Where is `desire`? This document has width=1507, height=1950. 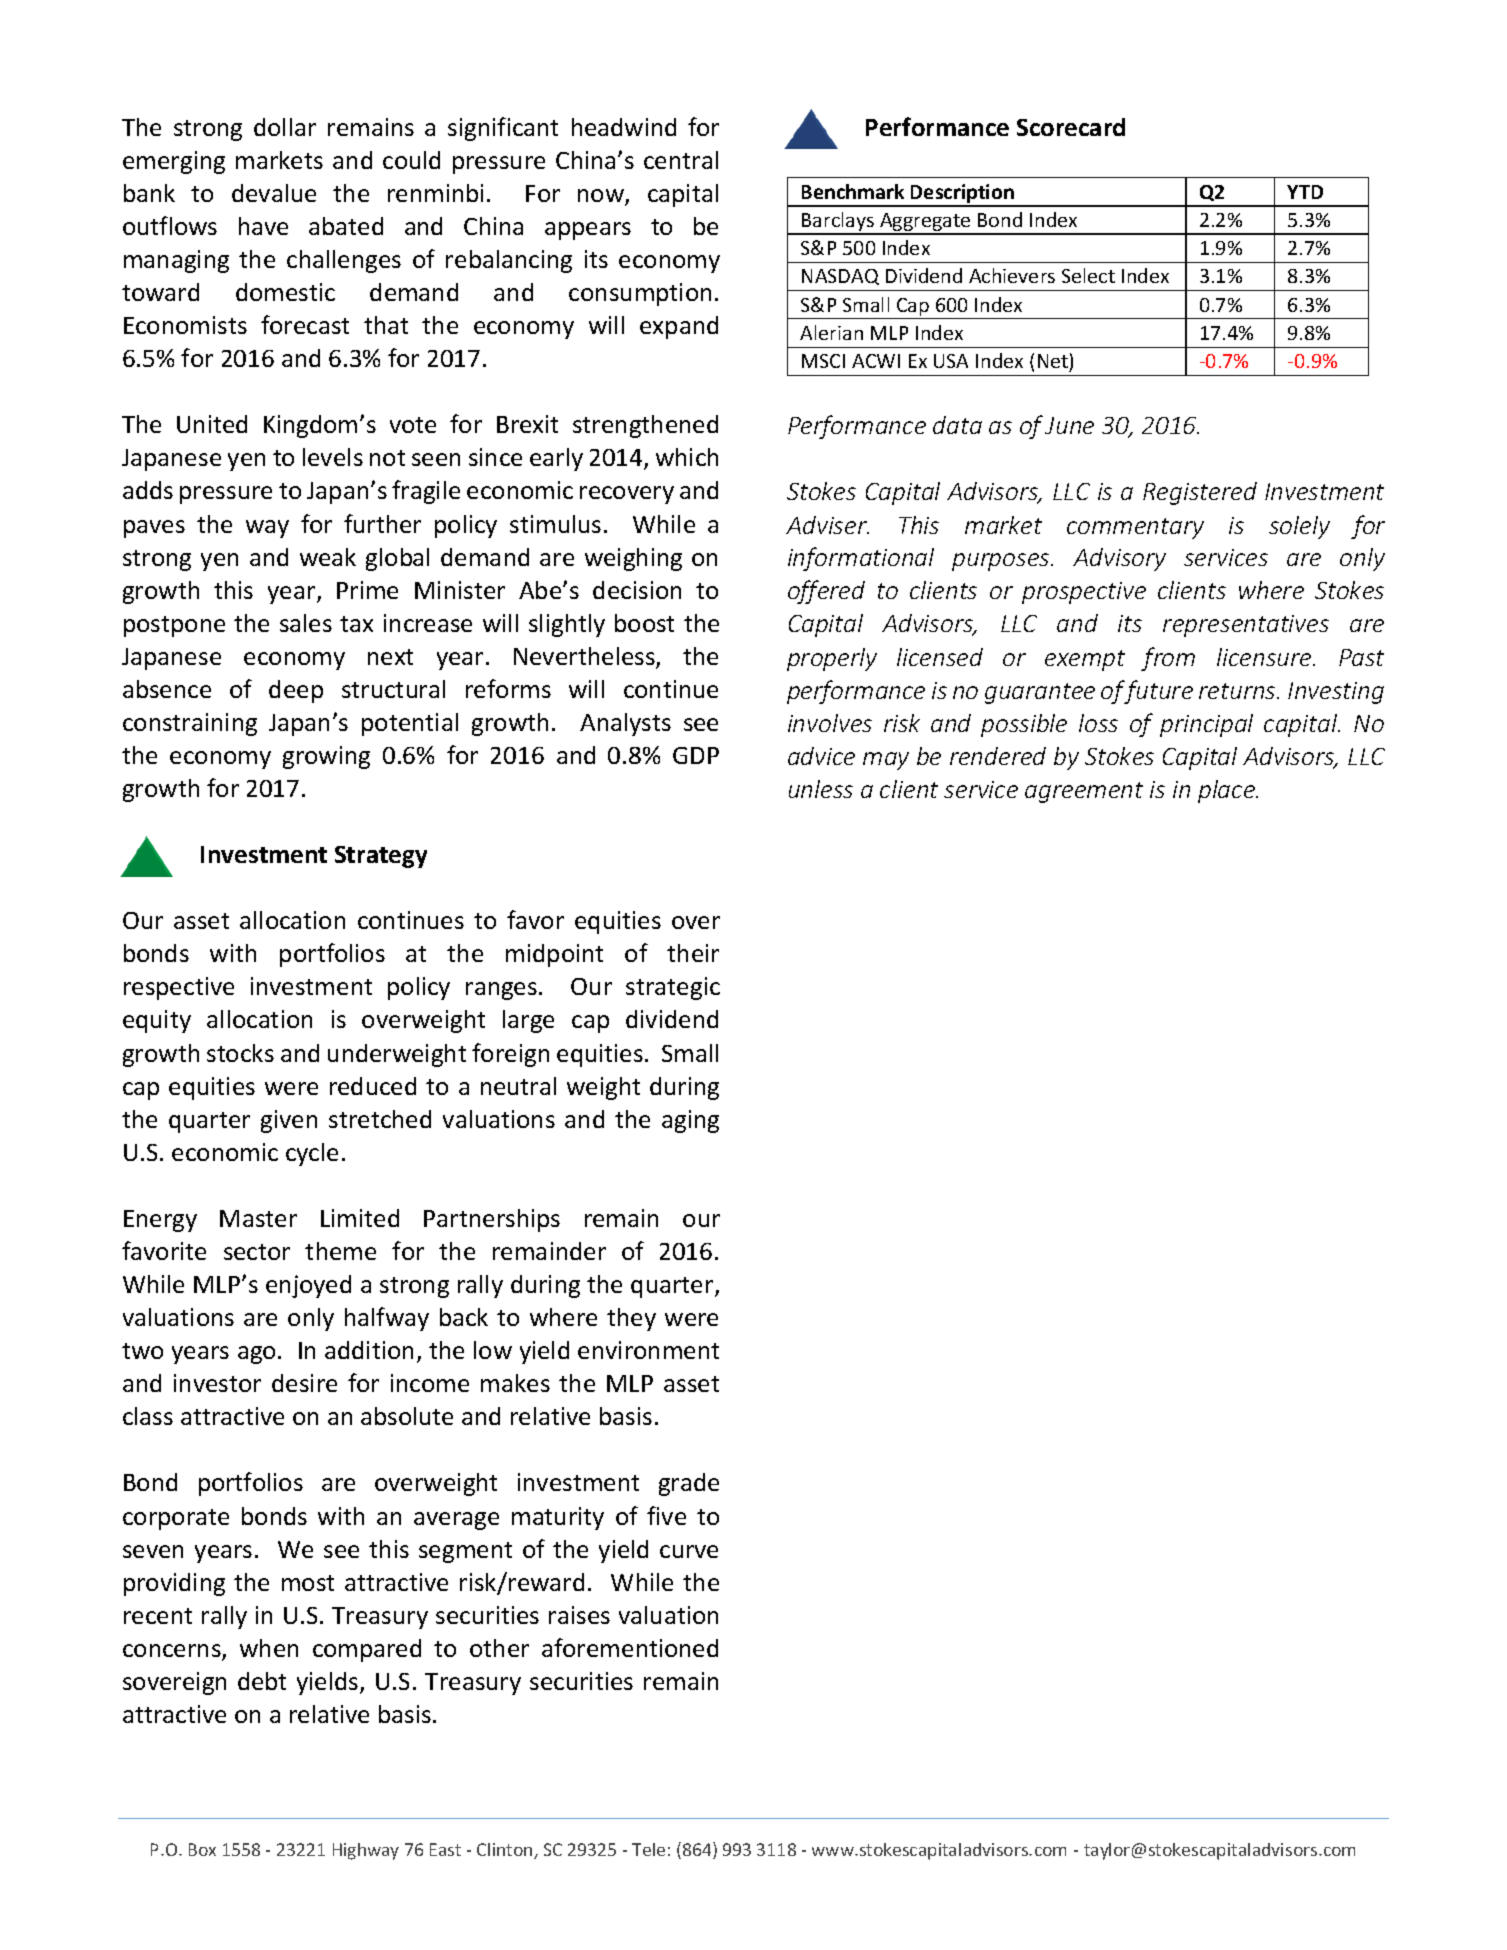
desire is located at coordinates (304, 1383).
